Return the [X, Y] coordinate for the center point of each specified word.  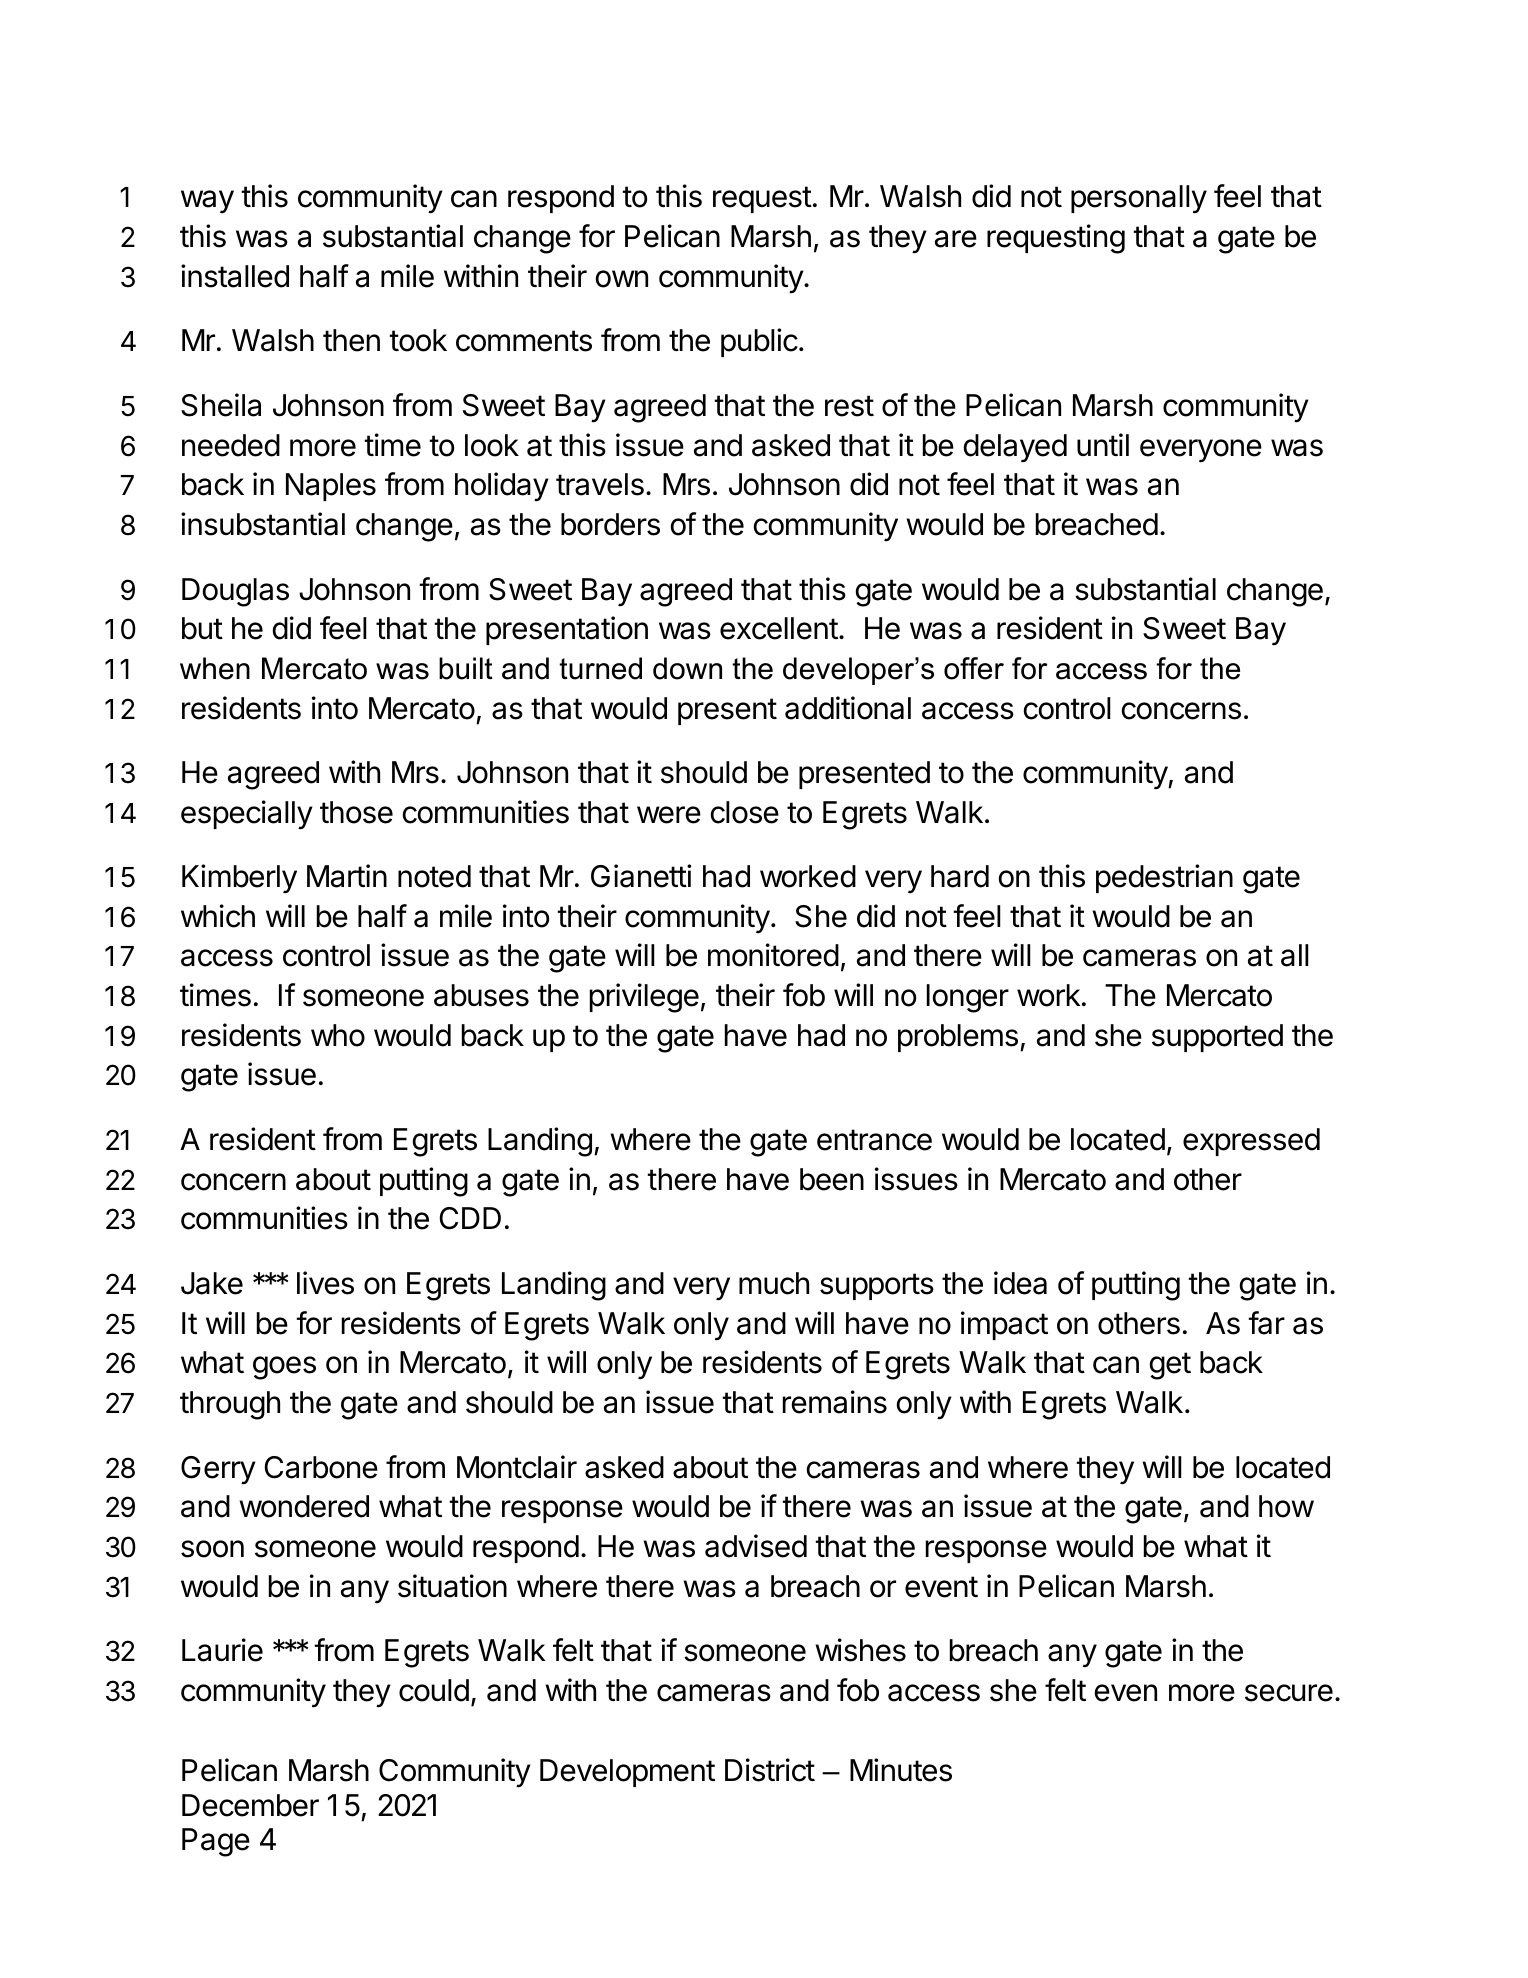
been [832, 1179]
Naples [331, 487]
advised [756, 1546]
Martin [347, 876]
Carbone [321, 1467]
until [1103, 444]
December [250, 1805]
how [1286, 1506]
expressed [1251, 1142]
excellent [779, 628]
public [759, 342]
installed [235, 276]
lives [325, 1283]
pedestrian [1164, 878]
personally [1139, 199]
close [745, 812]
